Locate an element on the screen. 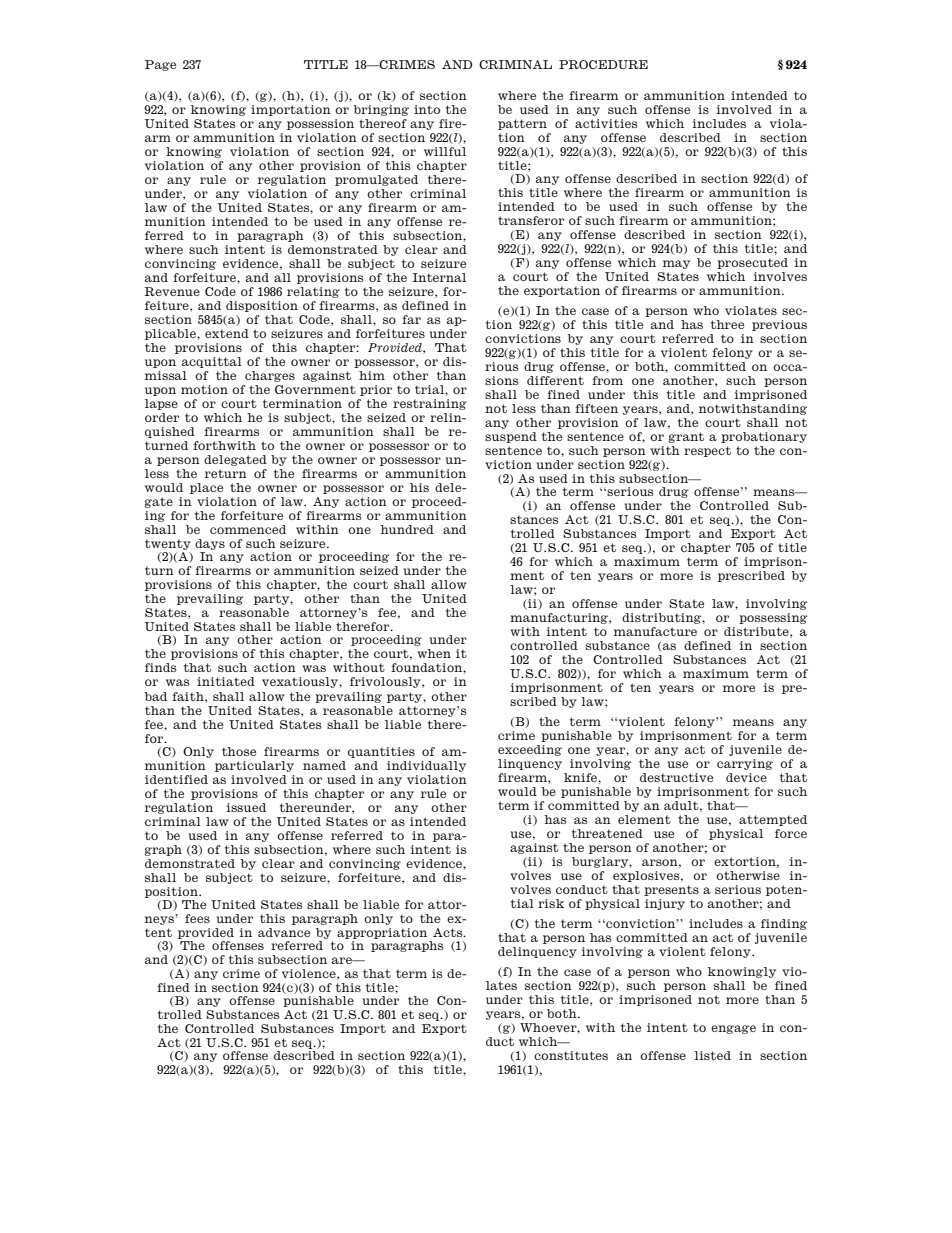 The image size is (952, 1233). issued is located at coordinates (246, 807).
